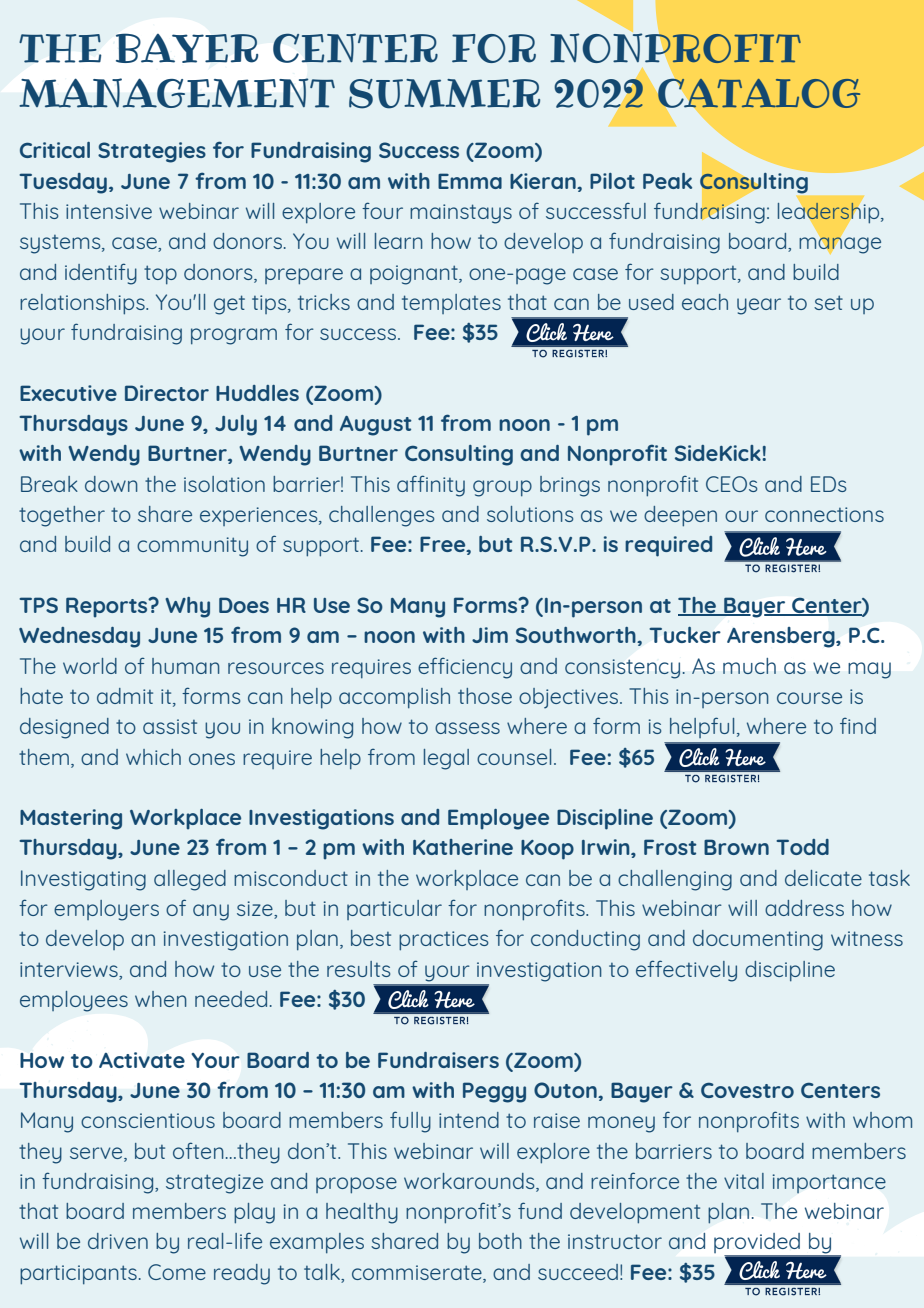  Describe the element at coordinates (829, 1183) in the document. I see `importance` at that location.
